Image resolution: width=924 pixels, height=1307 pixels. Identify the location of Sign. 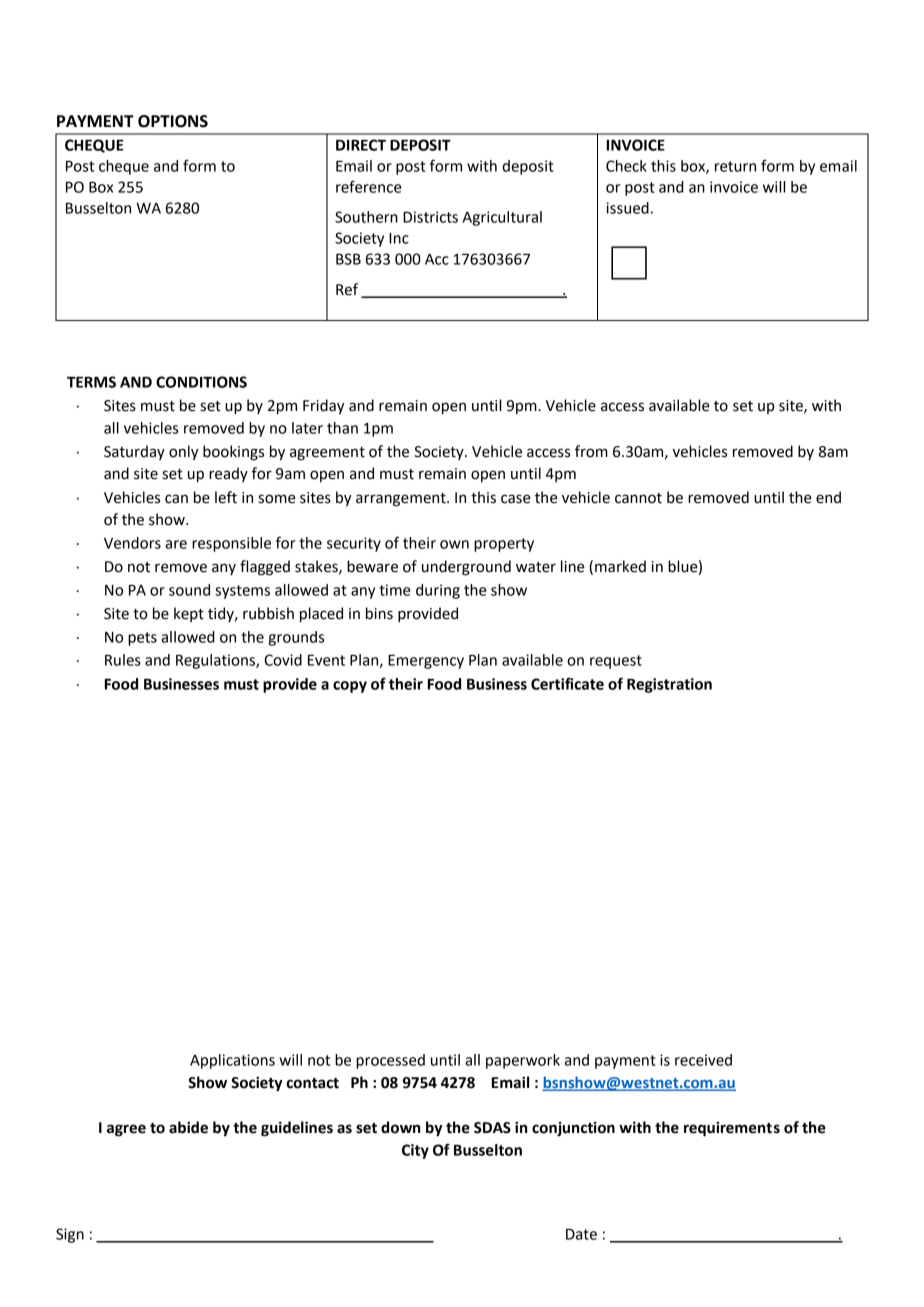
(70, 1235).
